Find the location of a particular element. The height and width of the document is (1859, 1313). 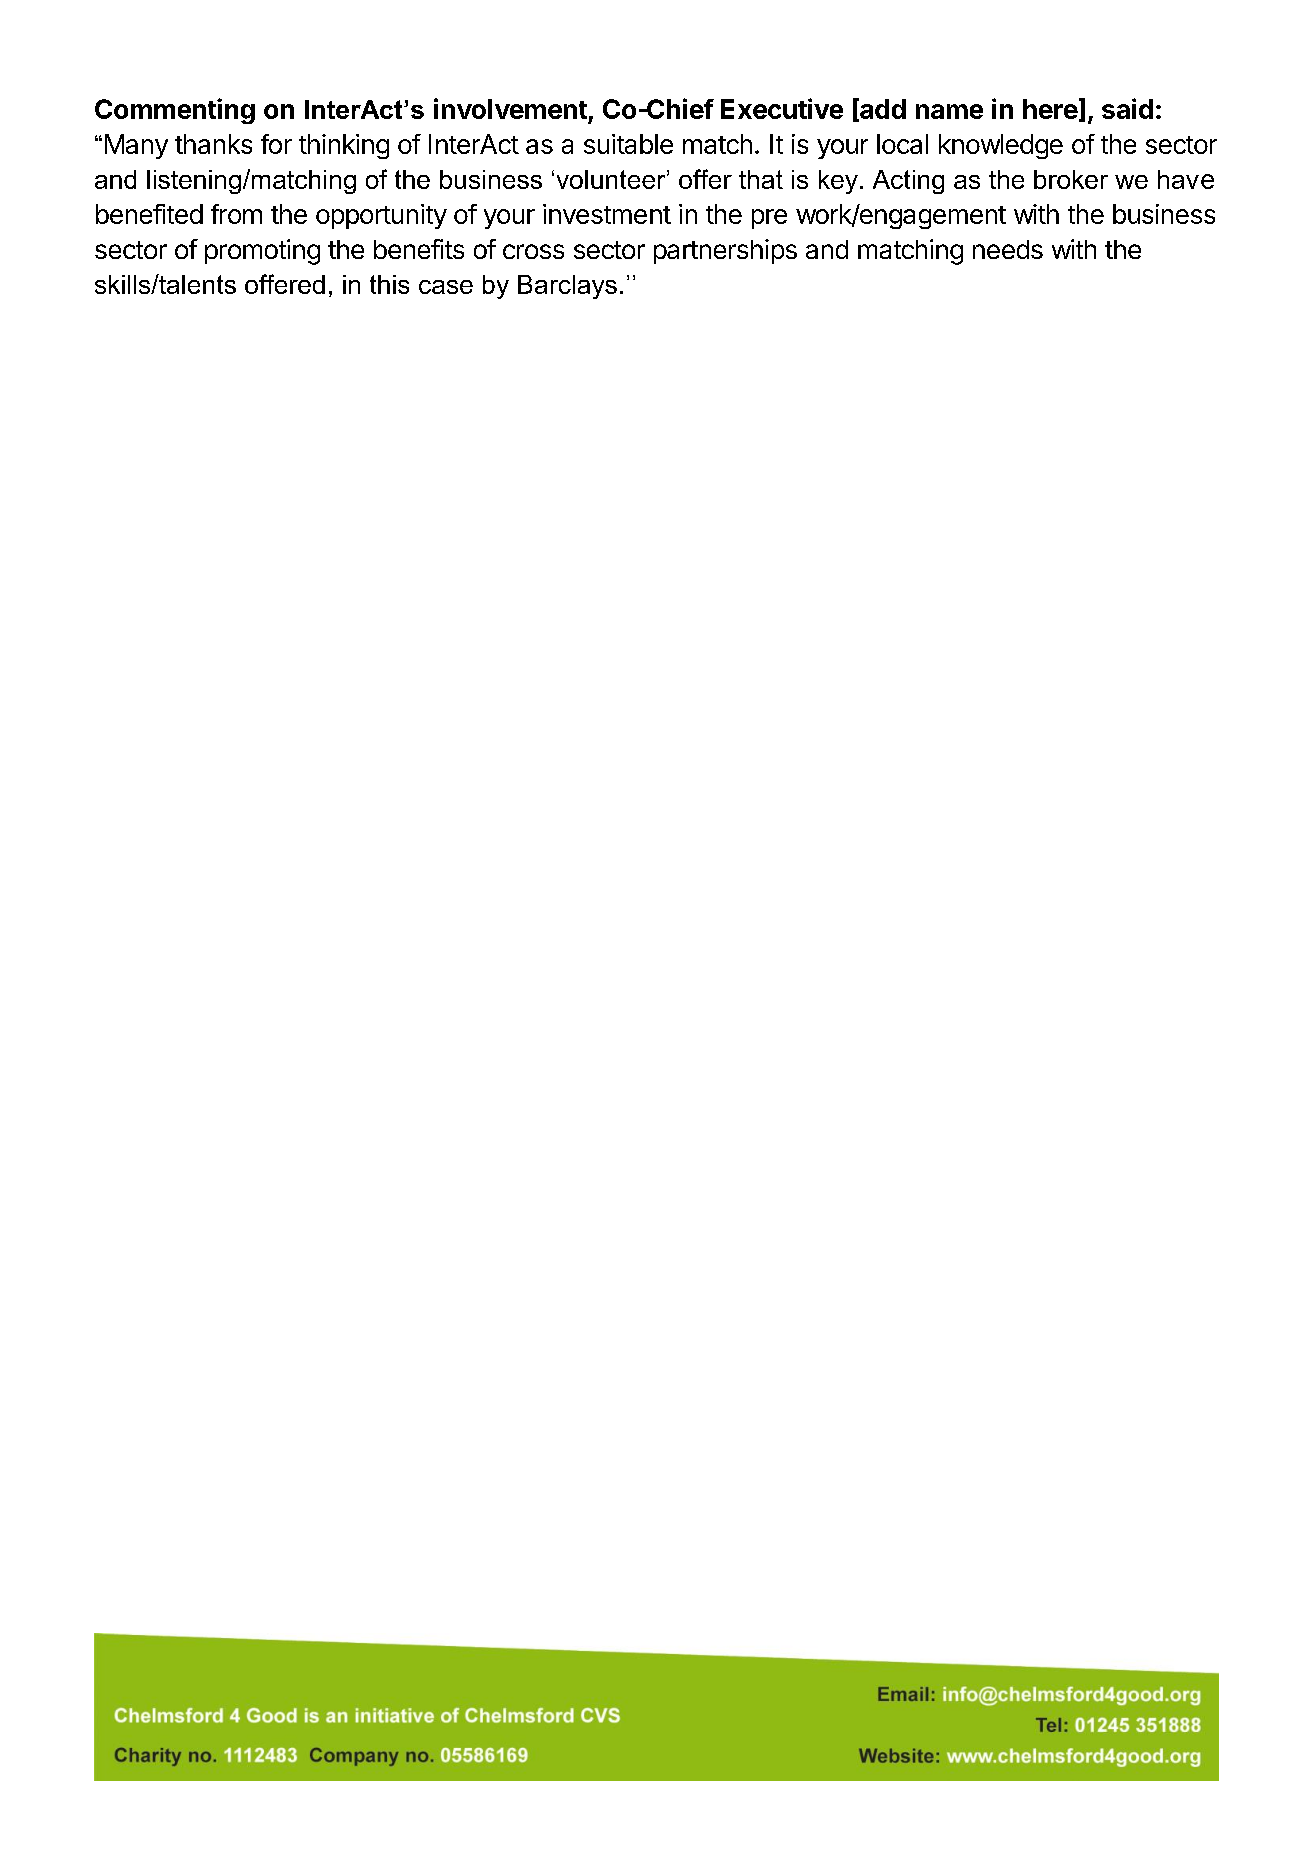

pre is located at coordinates (769, 219).
